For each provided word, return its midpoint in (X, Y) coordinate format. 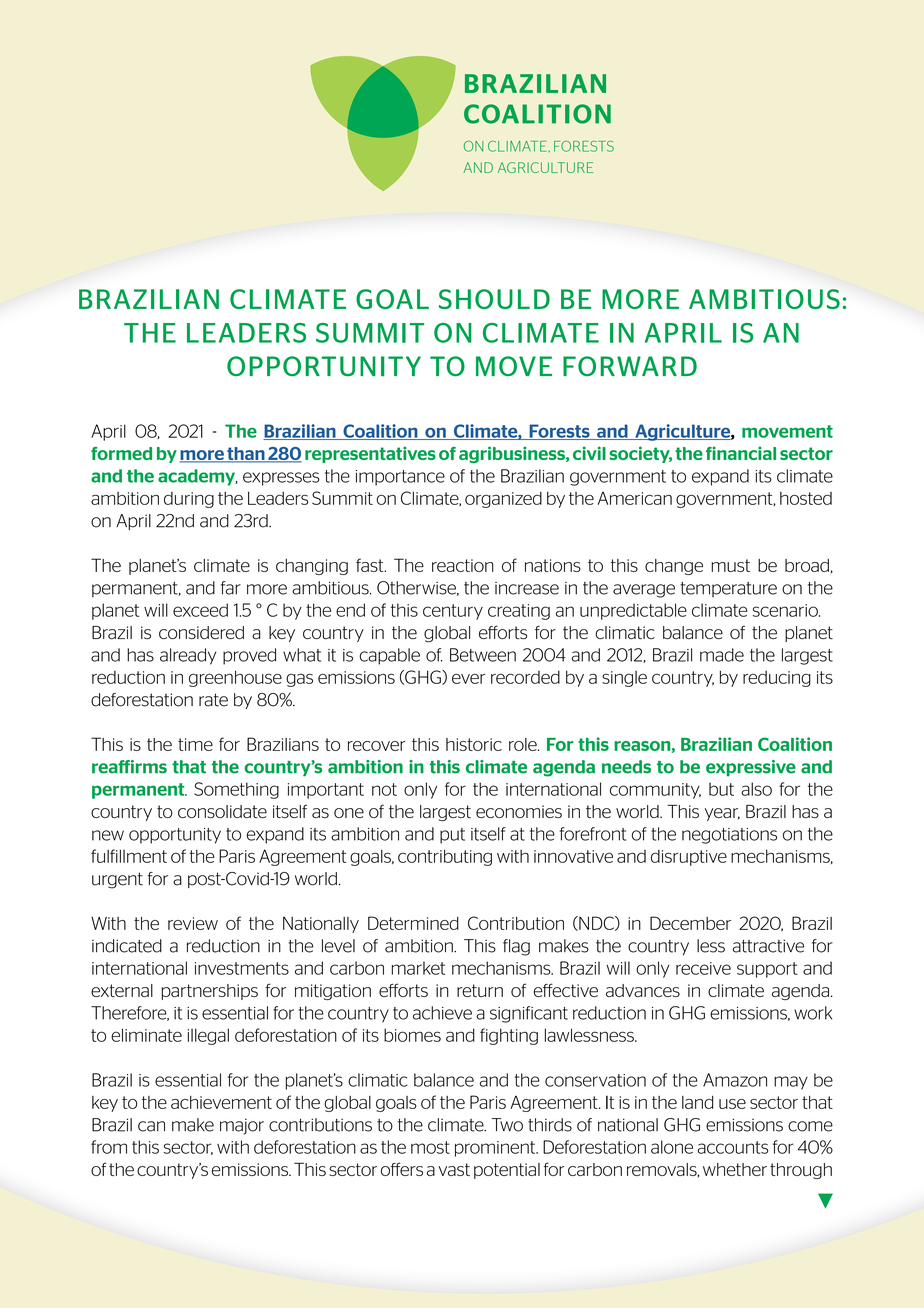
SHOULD (494, 299)
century (453, 612)
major (242, 1126)
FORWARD (630, 366)
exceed (200, 610)
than (246, 455)
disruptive (689, 857)
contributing (445, 857)
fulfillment (129, 856)
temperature (728, 589)
